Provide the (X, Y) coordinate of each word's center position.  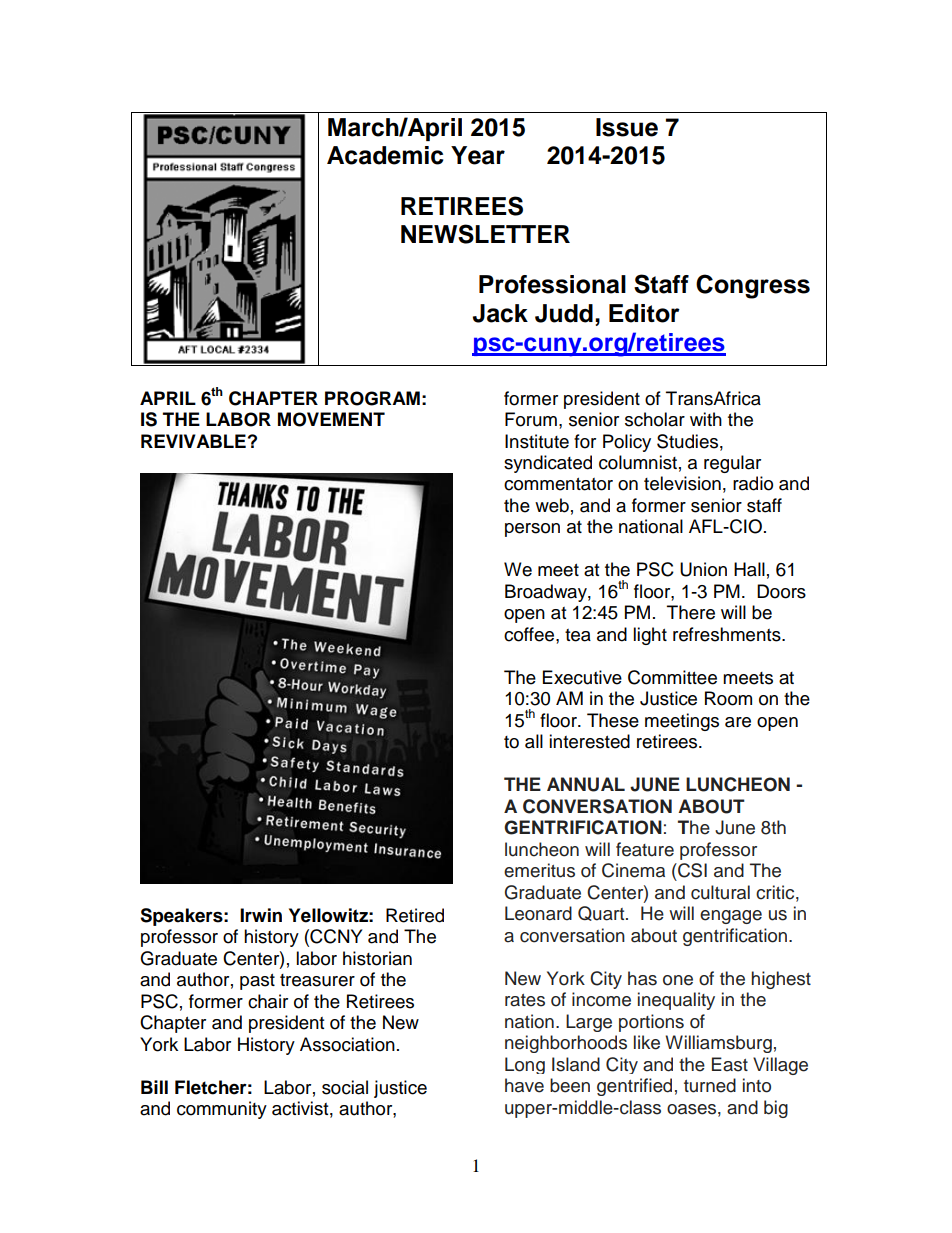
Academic (385, 155)
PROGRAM (372, 398)
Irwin (261, 915)
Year (478, 155)
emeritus (539, 870)
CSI (691, 870)
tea (578, 635)
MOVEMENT (331, 419)
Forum (531, 419)
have (524, 1085)
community (222, 1110)
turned (710, 1085)
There (691, 612)
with (706, 419)
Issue (627, 127)
